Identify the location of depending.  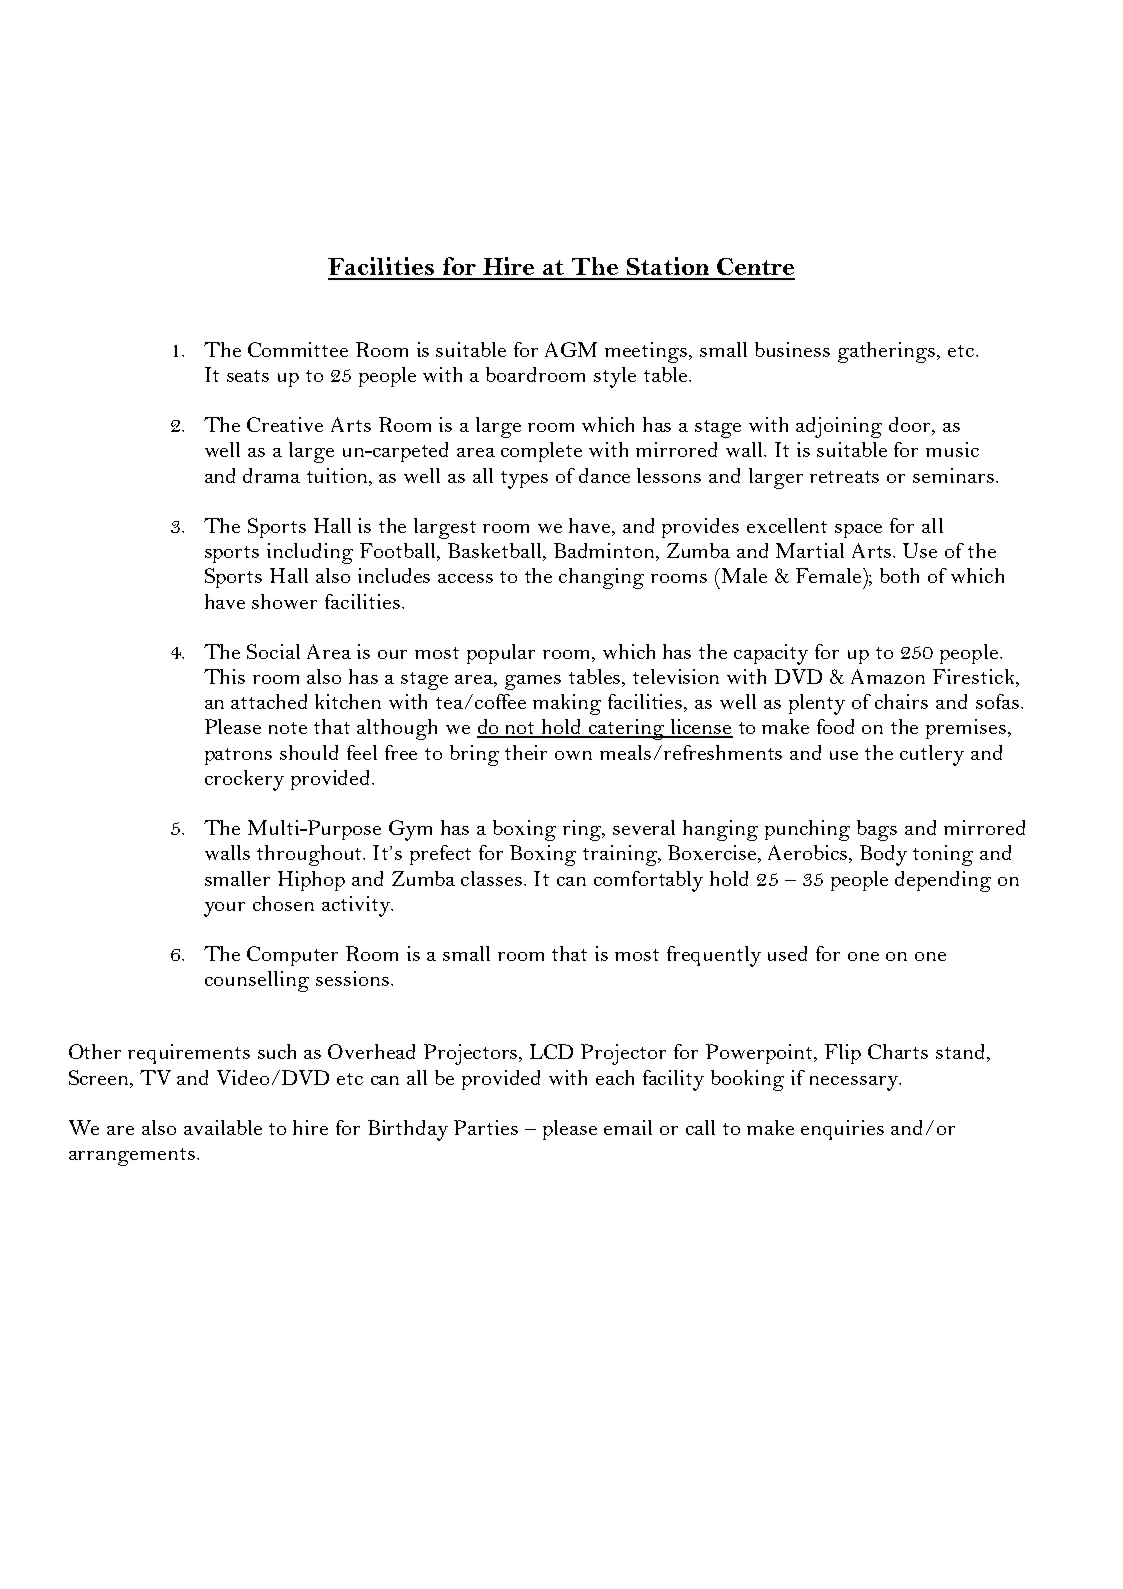
(943, 881).
